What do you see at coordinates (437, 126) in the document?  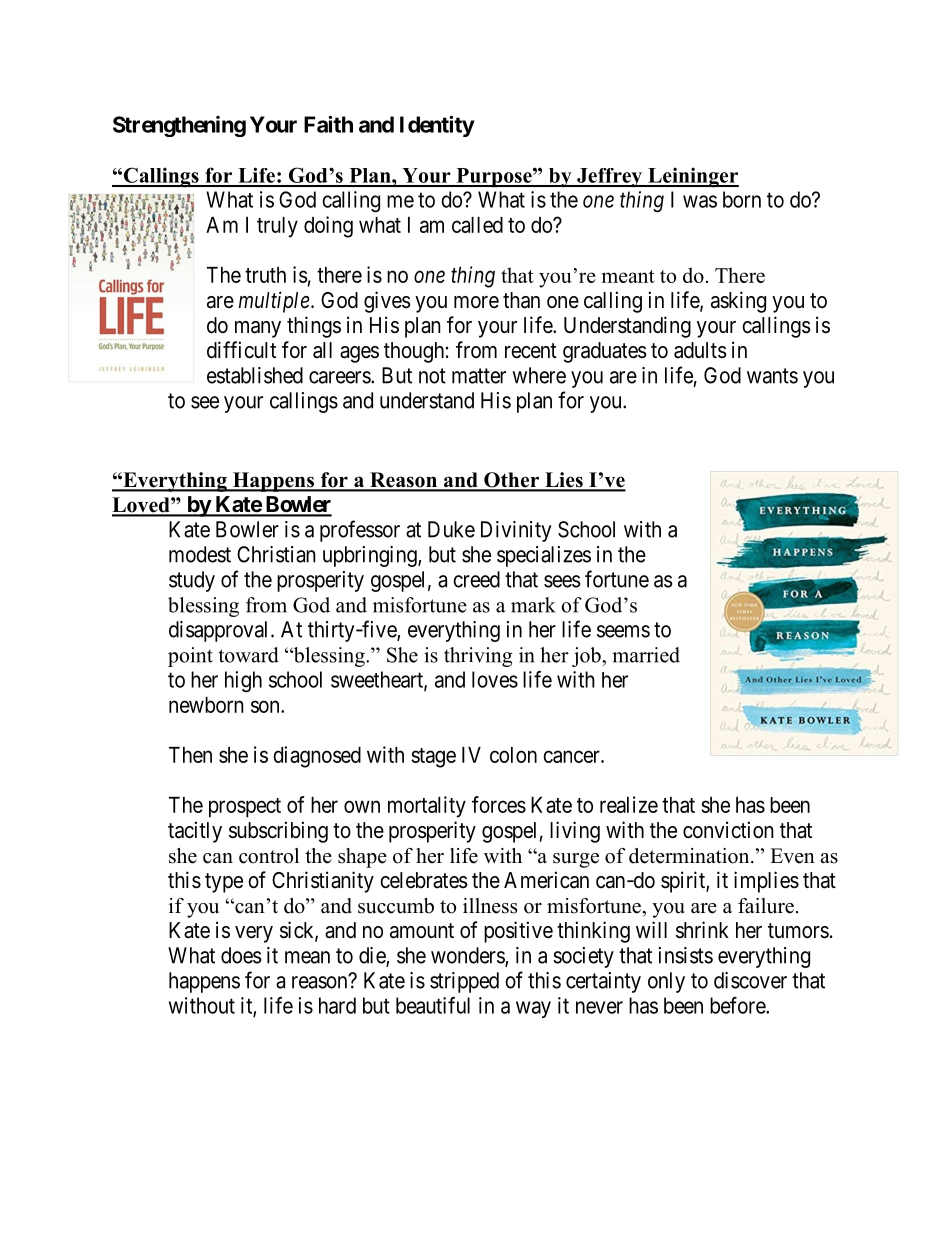 I see `Identity` at bounding box center [437, 126].
